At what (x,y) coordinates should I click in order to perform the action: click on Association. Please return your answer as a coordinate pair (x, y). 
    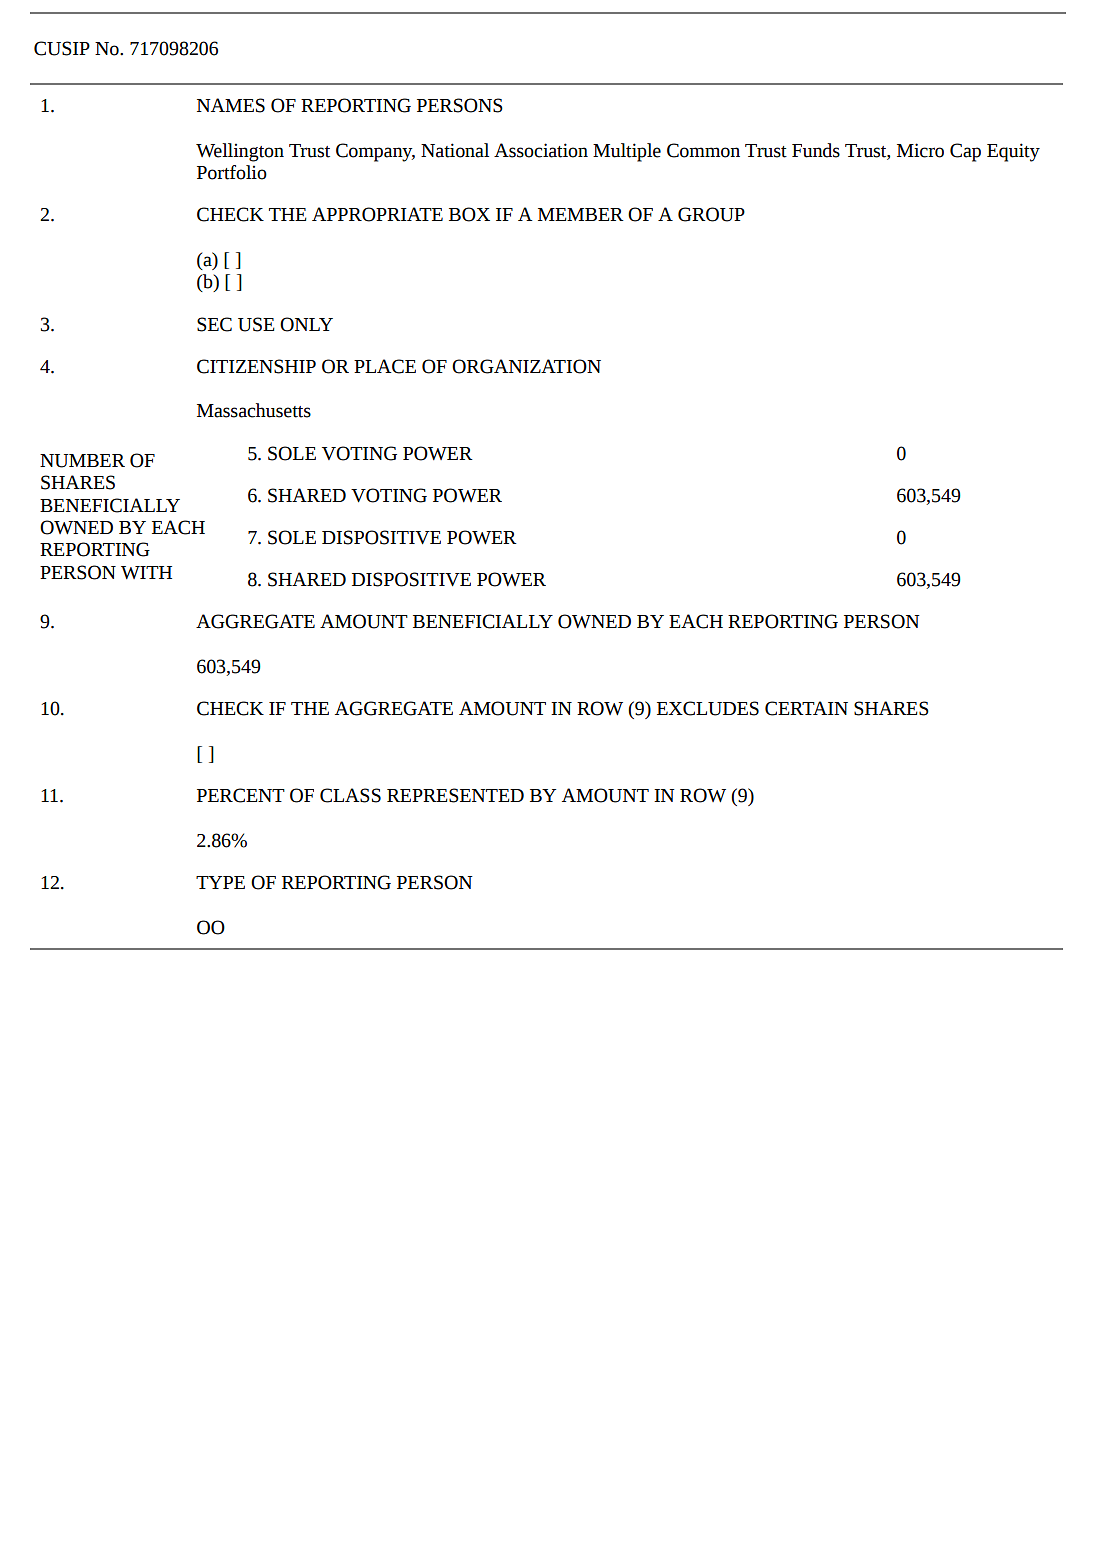
    Looking at the image, I should click on (541, 150).
